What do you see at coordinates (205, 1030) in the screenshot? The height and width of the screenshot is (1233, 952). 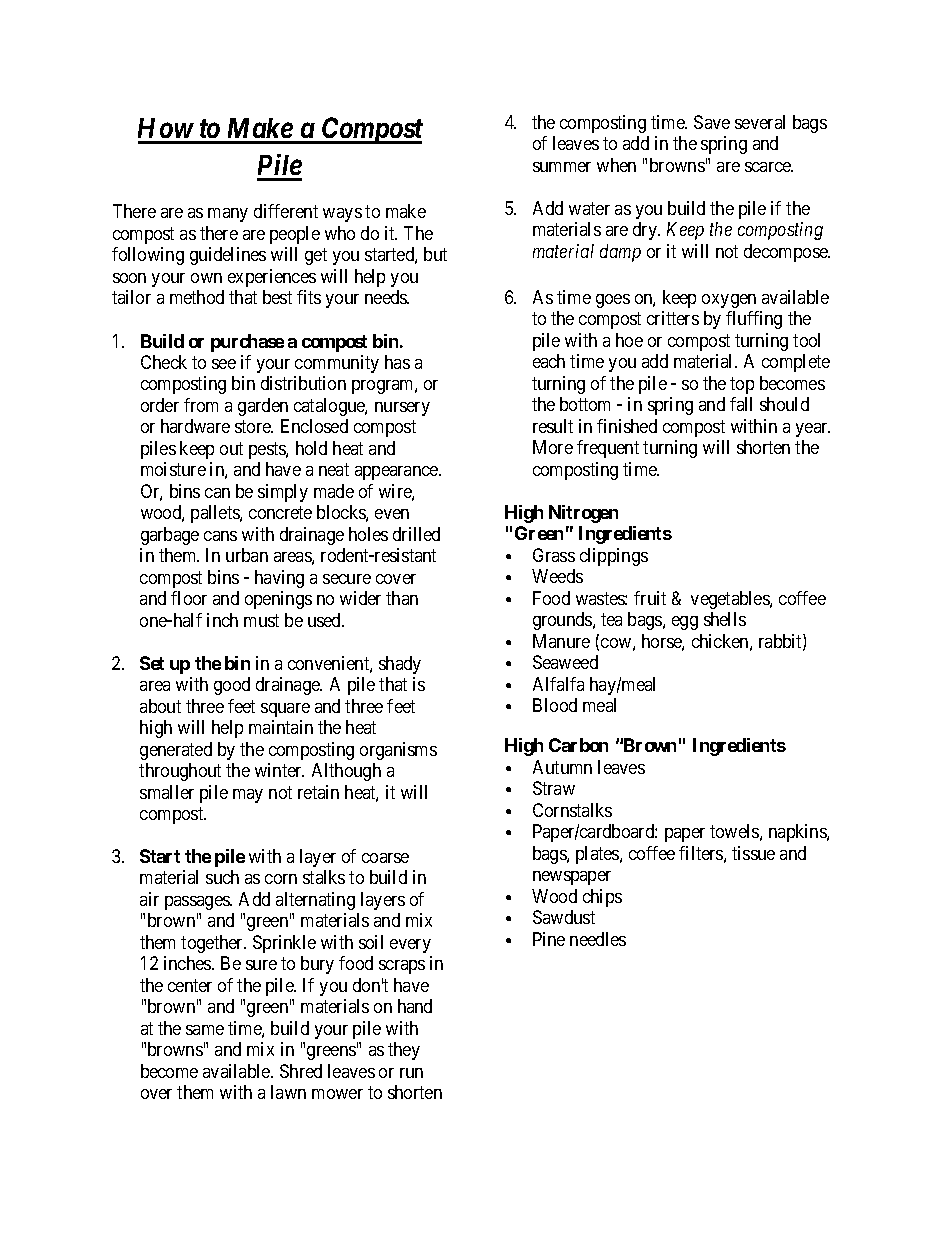 I see `same` at bounding box center [205, 1030].
